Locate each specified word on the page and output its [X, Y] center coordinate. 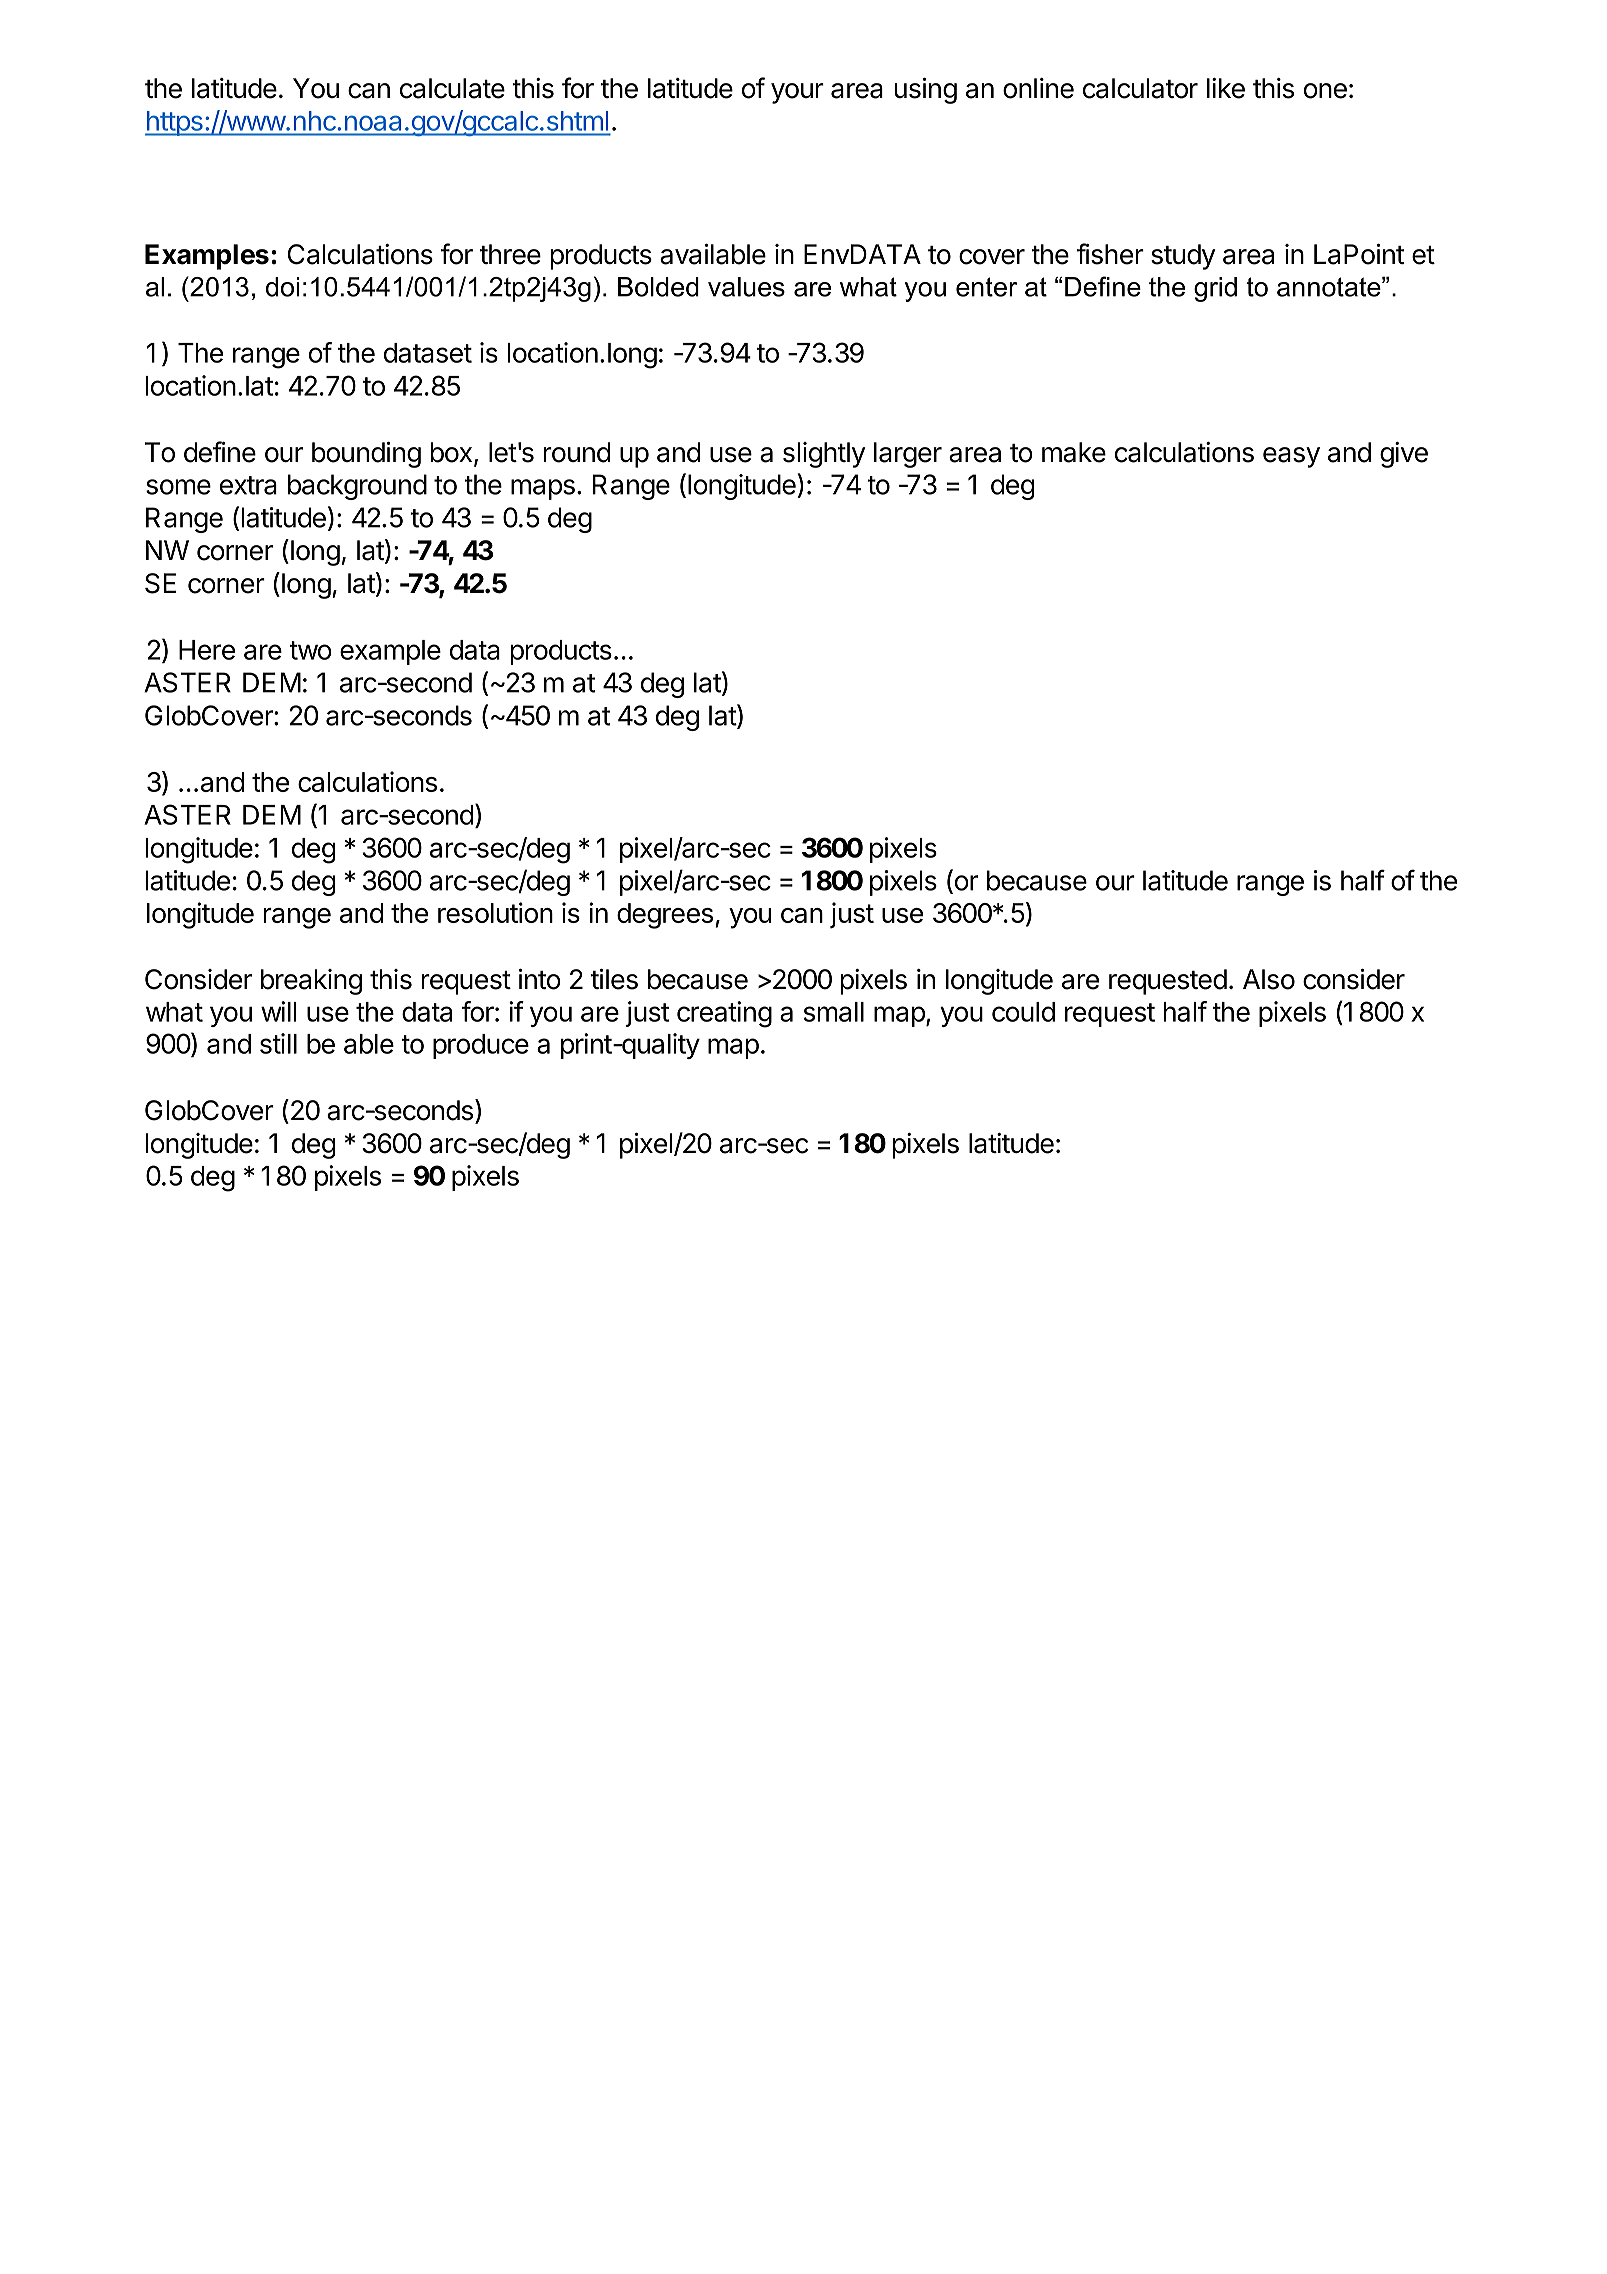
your [797, 93]
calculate [452, 88]
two [310, 650]
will [279, 1011]
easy [1291, 457]
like [1226, 88]
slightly [824, 455]
